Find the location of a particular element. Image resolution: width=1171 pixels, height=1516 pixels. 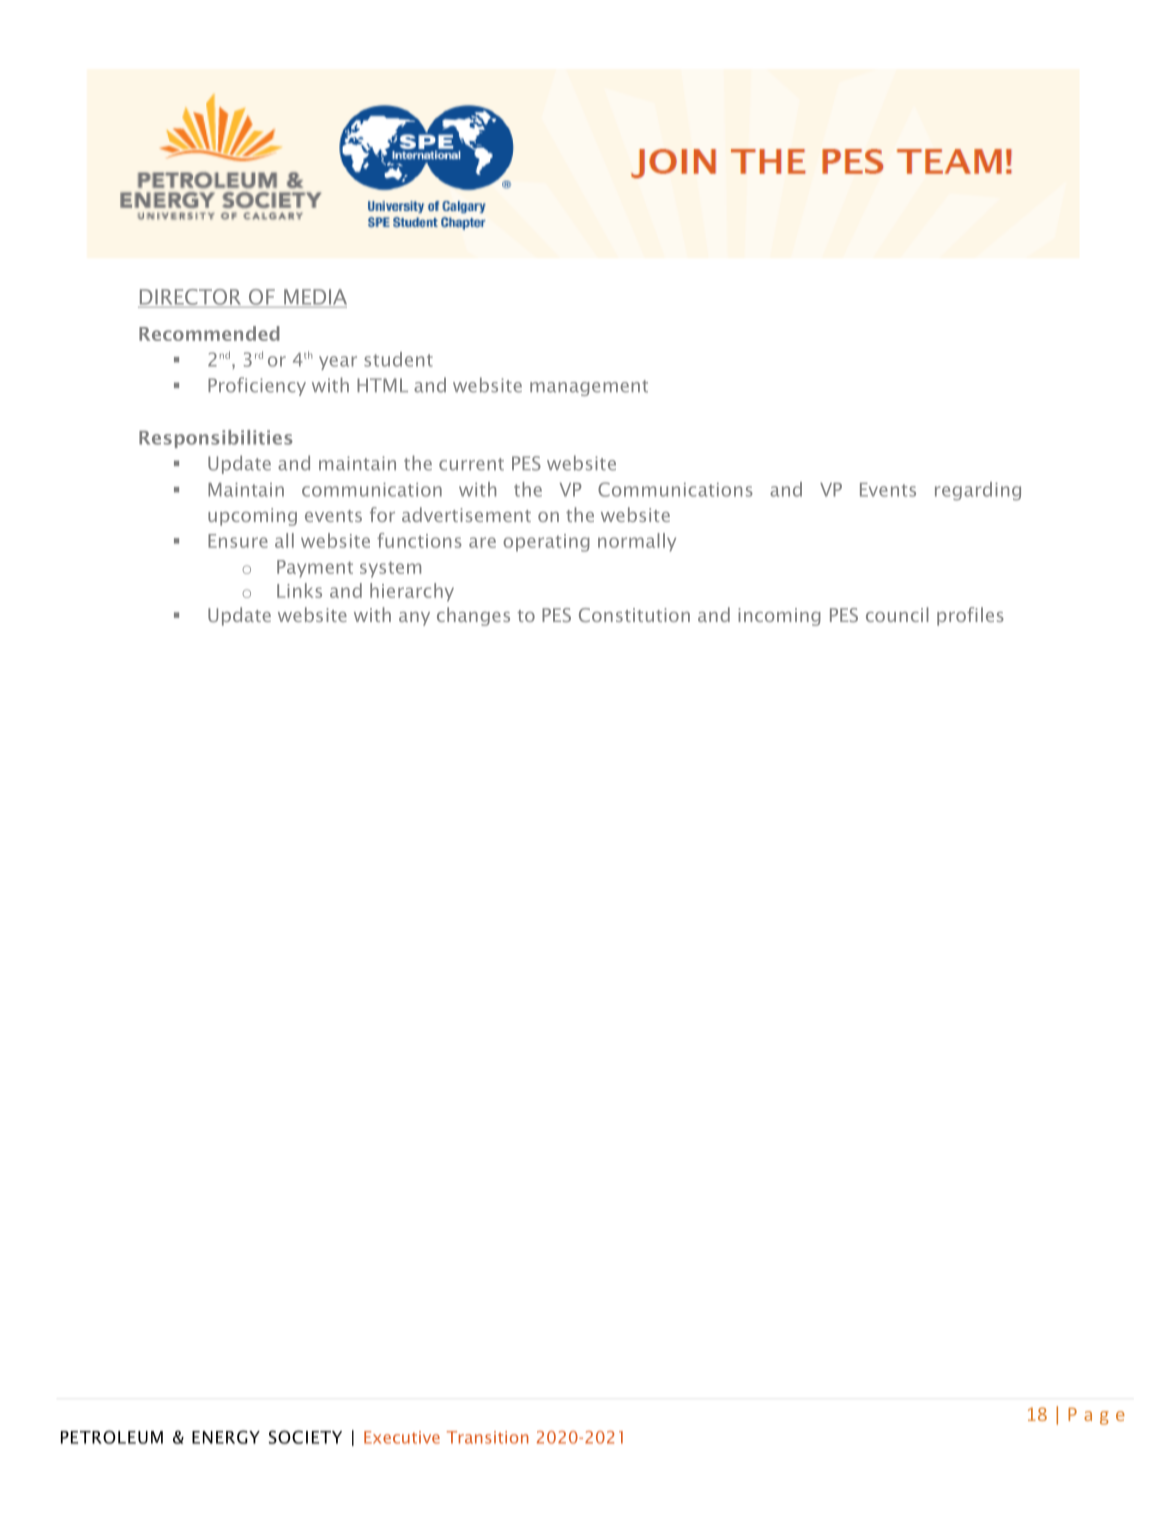

Executive is located at coordinates (402, 1437).
